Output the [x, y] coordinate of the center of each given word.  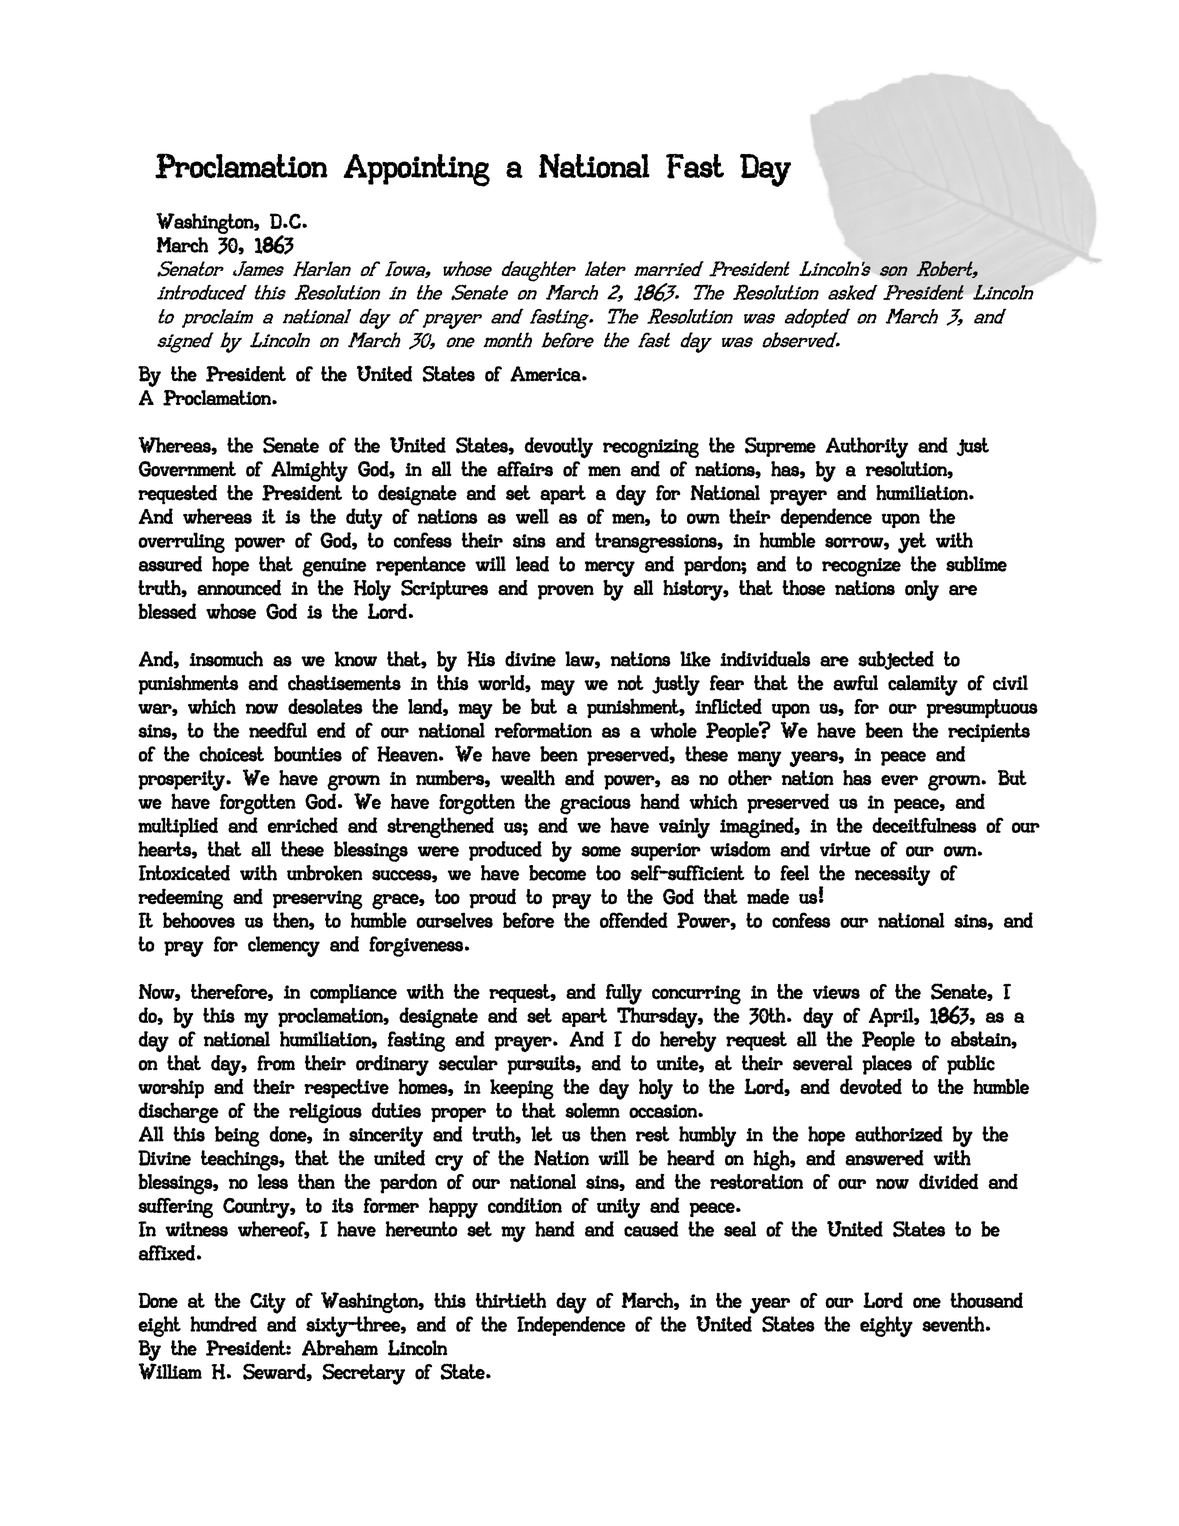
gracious [595, 805]
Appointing [416, 170]
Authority [867, 448]
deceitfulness [924, 825]
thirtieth [511, 1300]
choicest [231, 754]
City [268, 1303]
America [546, 374]
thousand [986, 1300]
